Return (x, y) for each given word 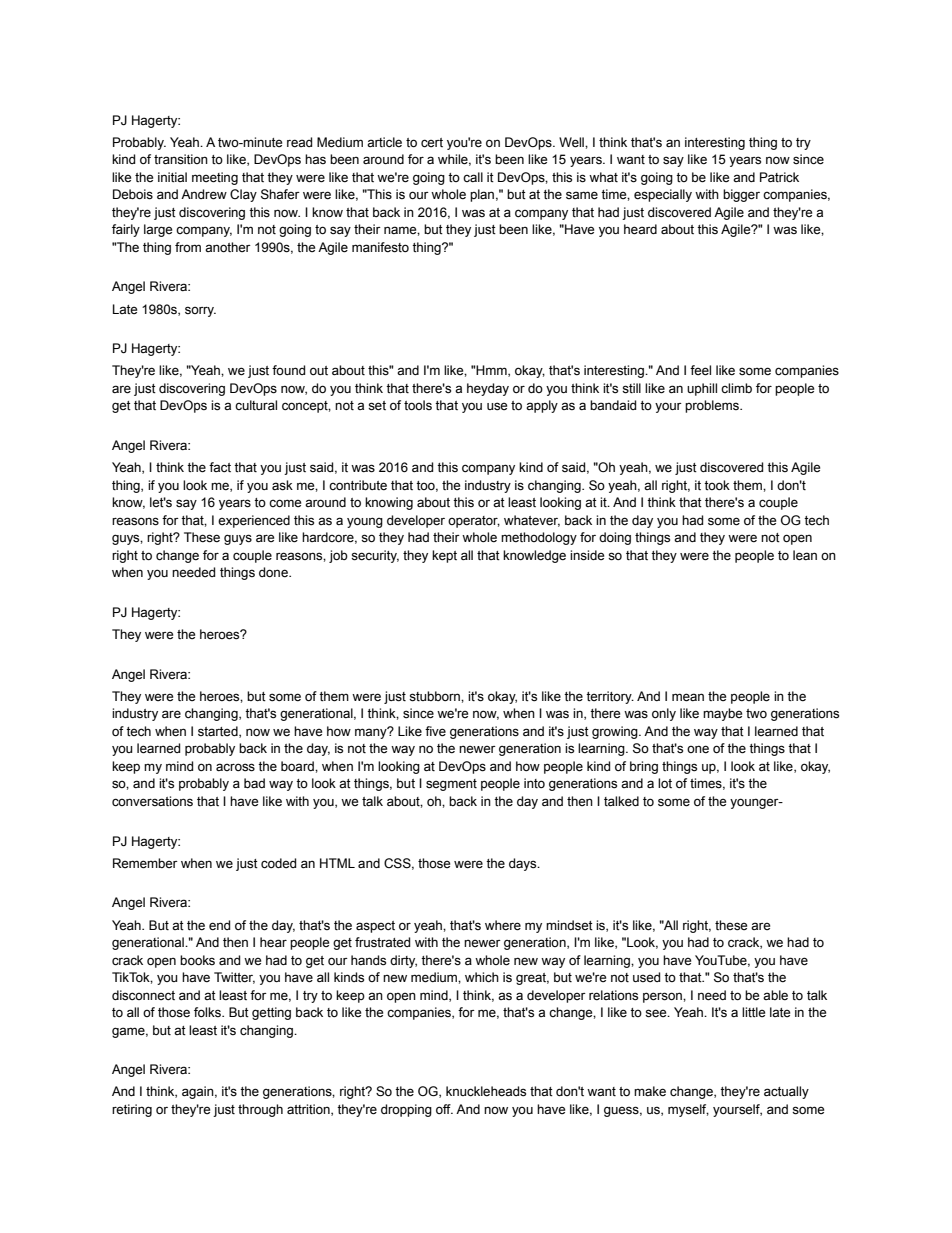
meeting (215, 178)
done (274, 572)
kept (444, 556)
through (260, 1110)
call (473, 177)
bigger (741, 195)
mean (688, 697)
